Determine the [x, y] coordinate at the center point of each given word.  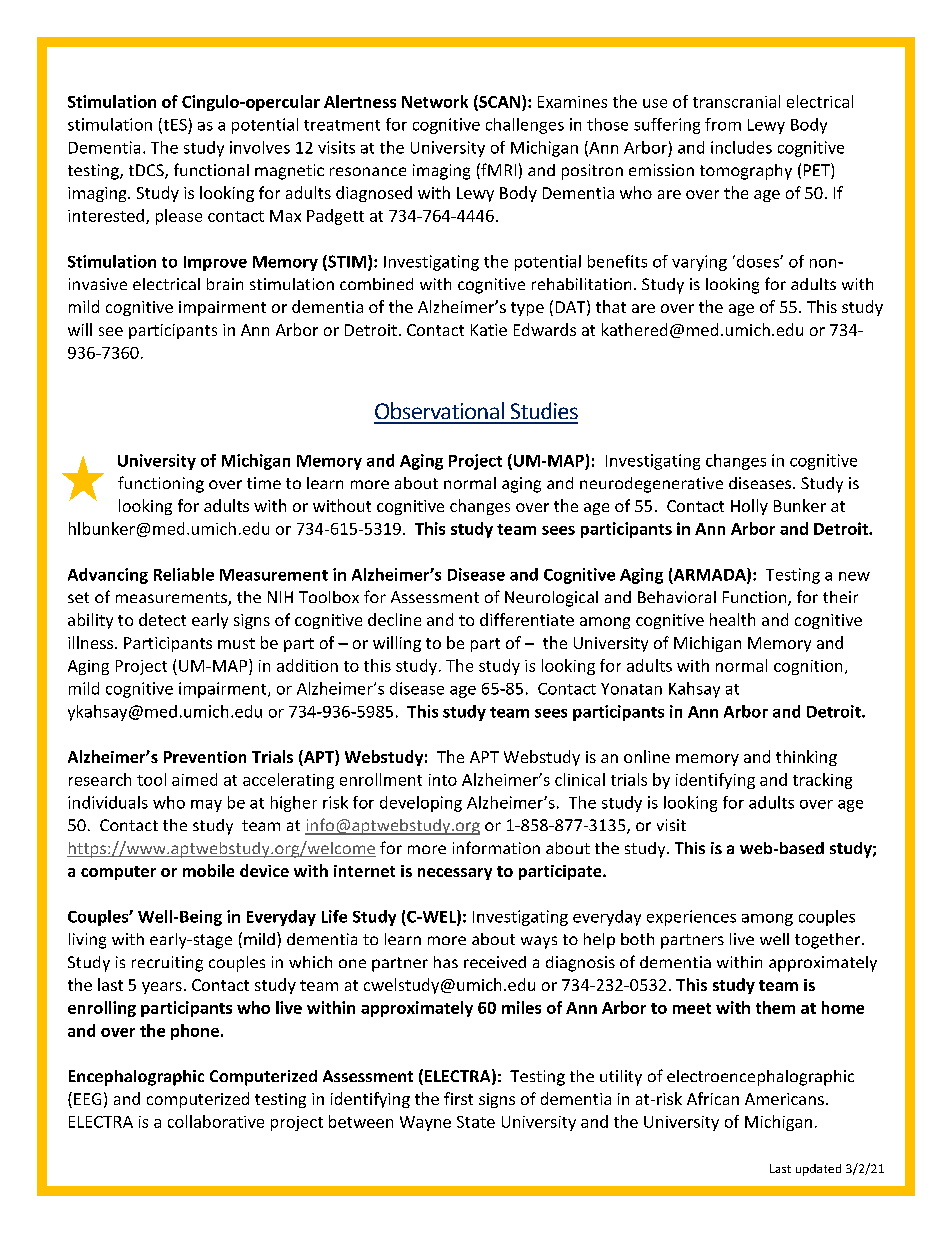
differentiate [527, 619]
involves [260, 147]
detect [162, 619]
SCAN [498, 102]
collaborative [216, 1121]
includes [741, 147]
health [732, 619]
